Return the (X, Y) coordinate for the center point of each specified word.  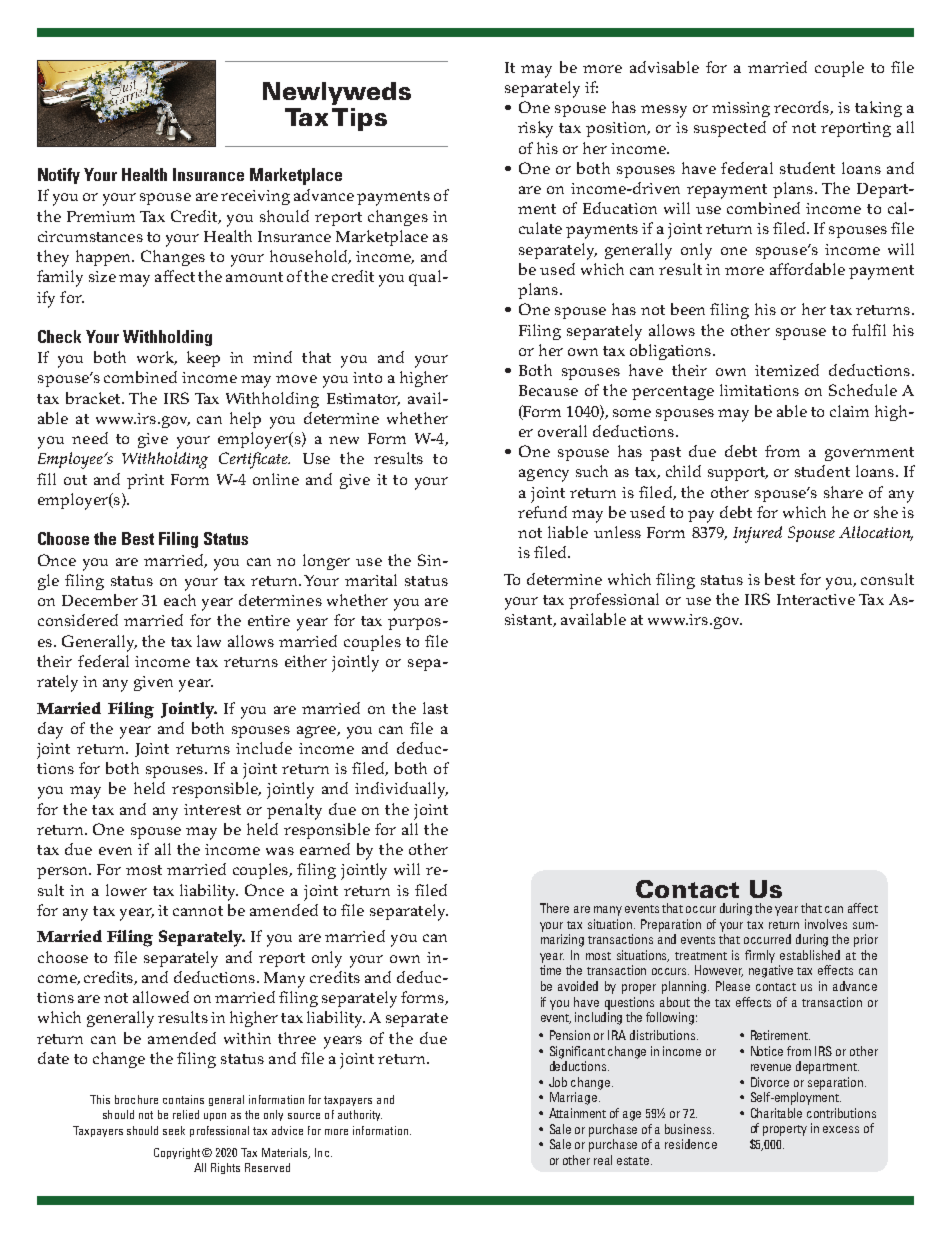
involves (826, 924)
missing (741, 109)
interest (212, 809)
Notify (59, 176)
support (737, 474)
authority (360, 1115)
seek (174, 1130)
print (145, 481)
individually (401, 790)
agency (544, 475)
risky (535, 129)
